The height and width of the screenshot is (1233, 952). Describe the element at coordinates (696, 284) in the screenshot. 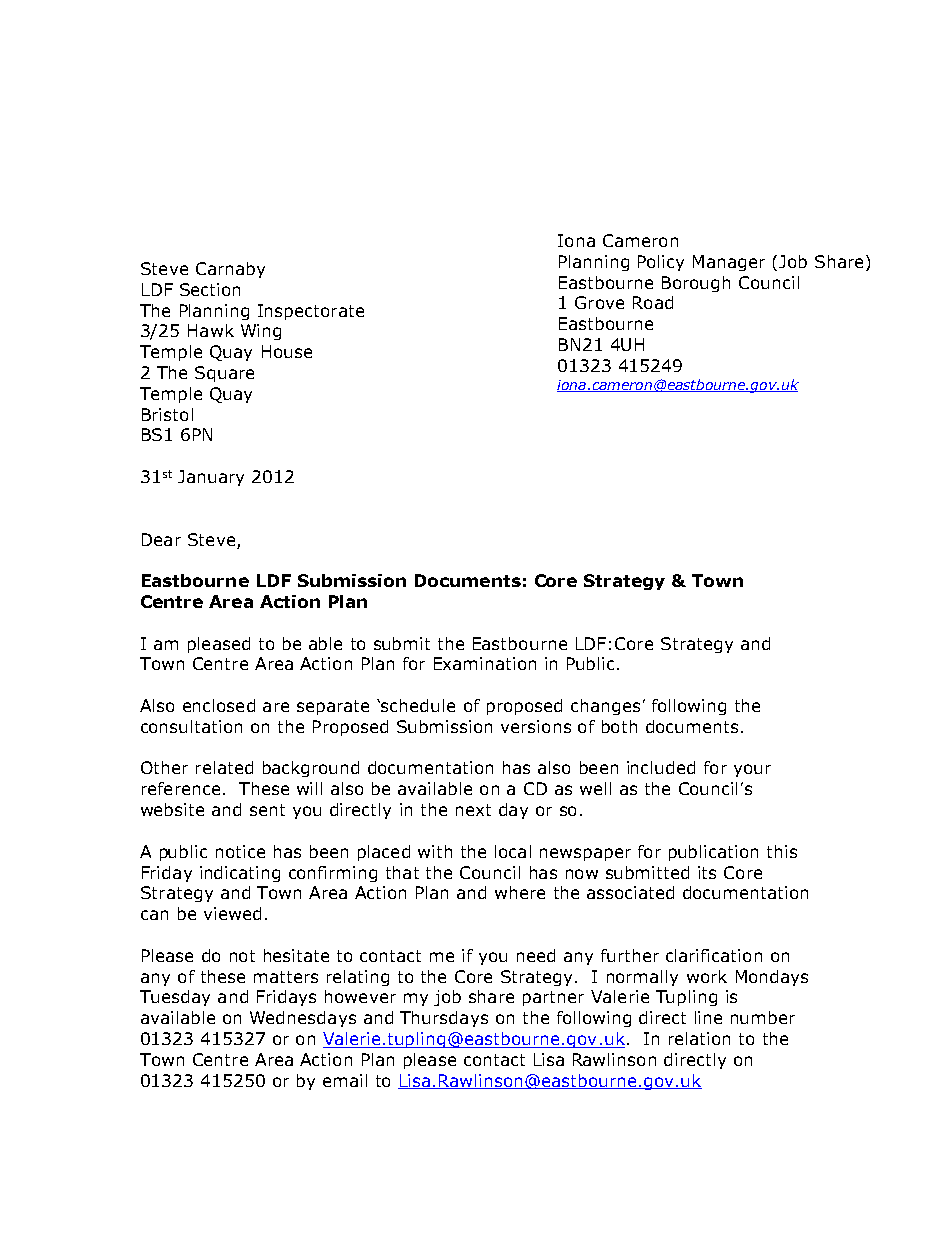

I see `Borough` at that location.
